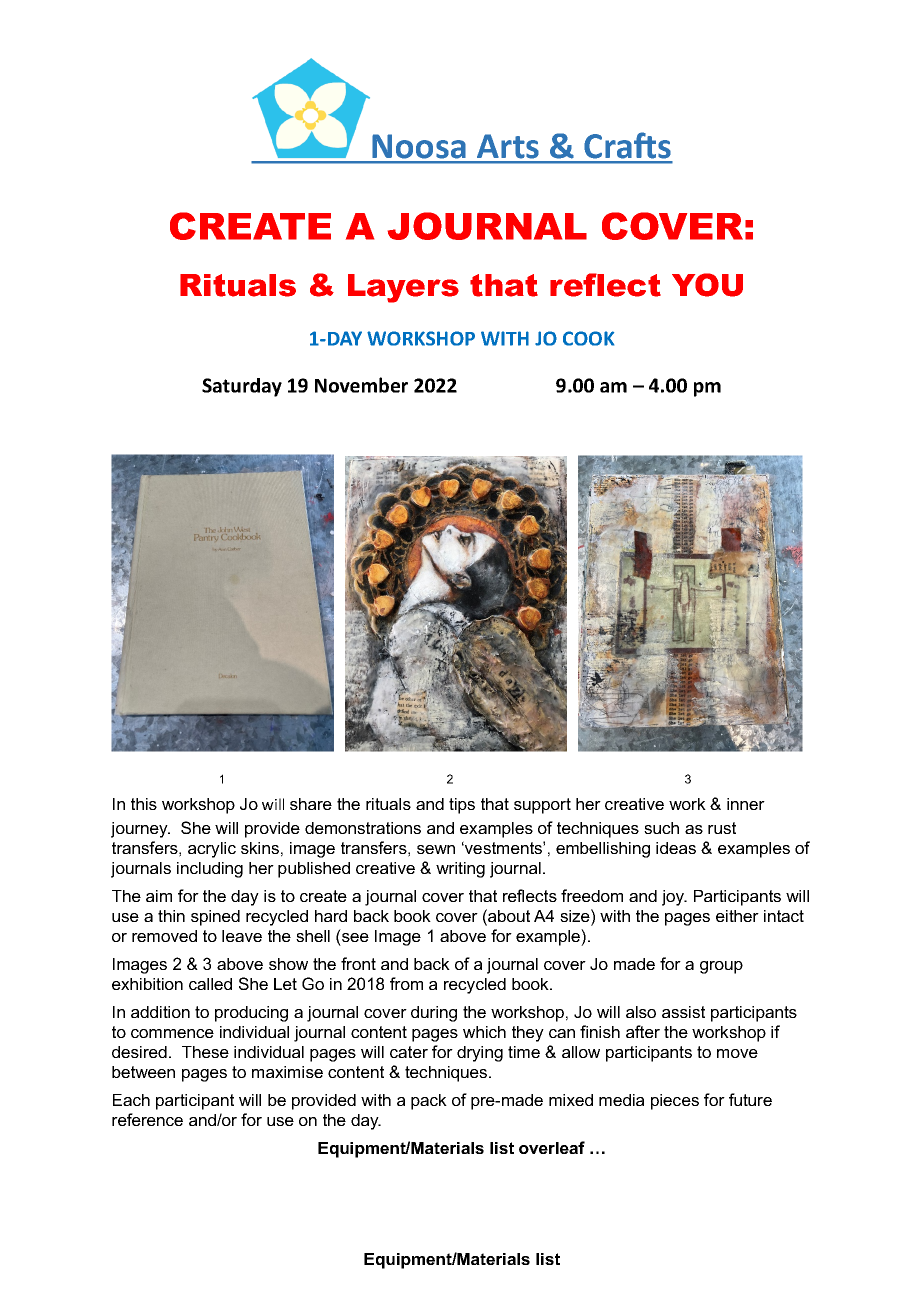  What do you see at coordinates (429, 1102) in the screenshot?
I see `pack` at bounding box center [429, 1102].
